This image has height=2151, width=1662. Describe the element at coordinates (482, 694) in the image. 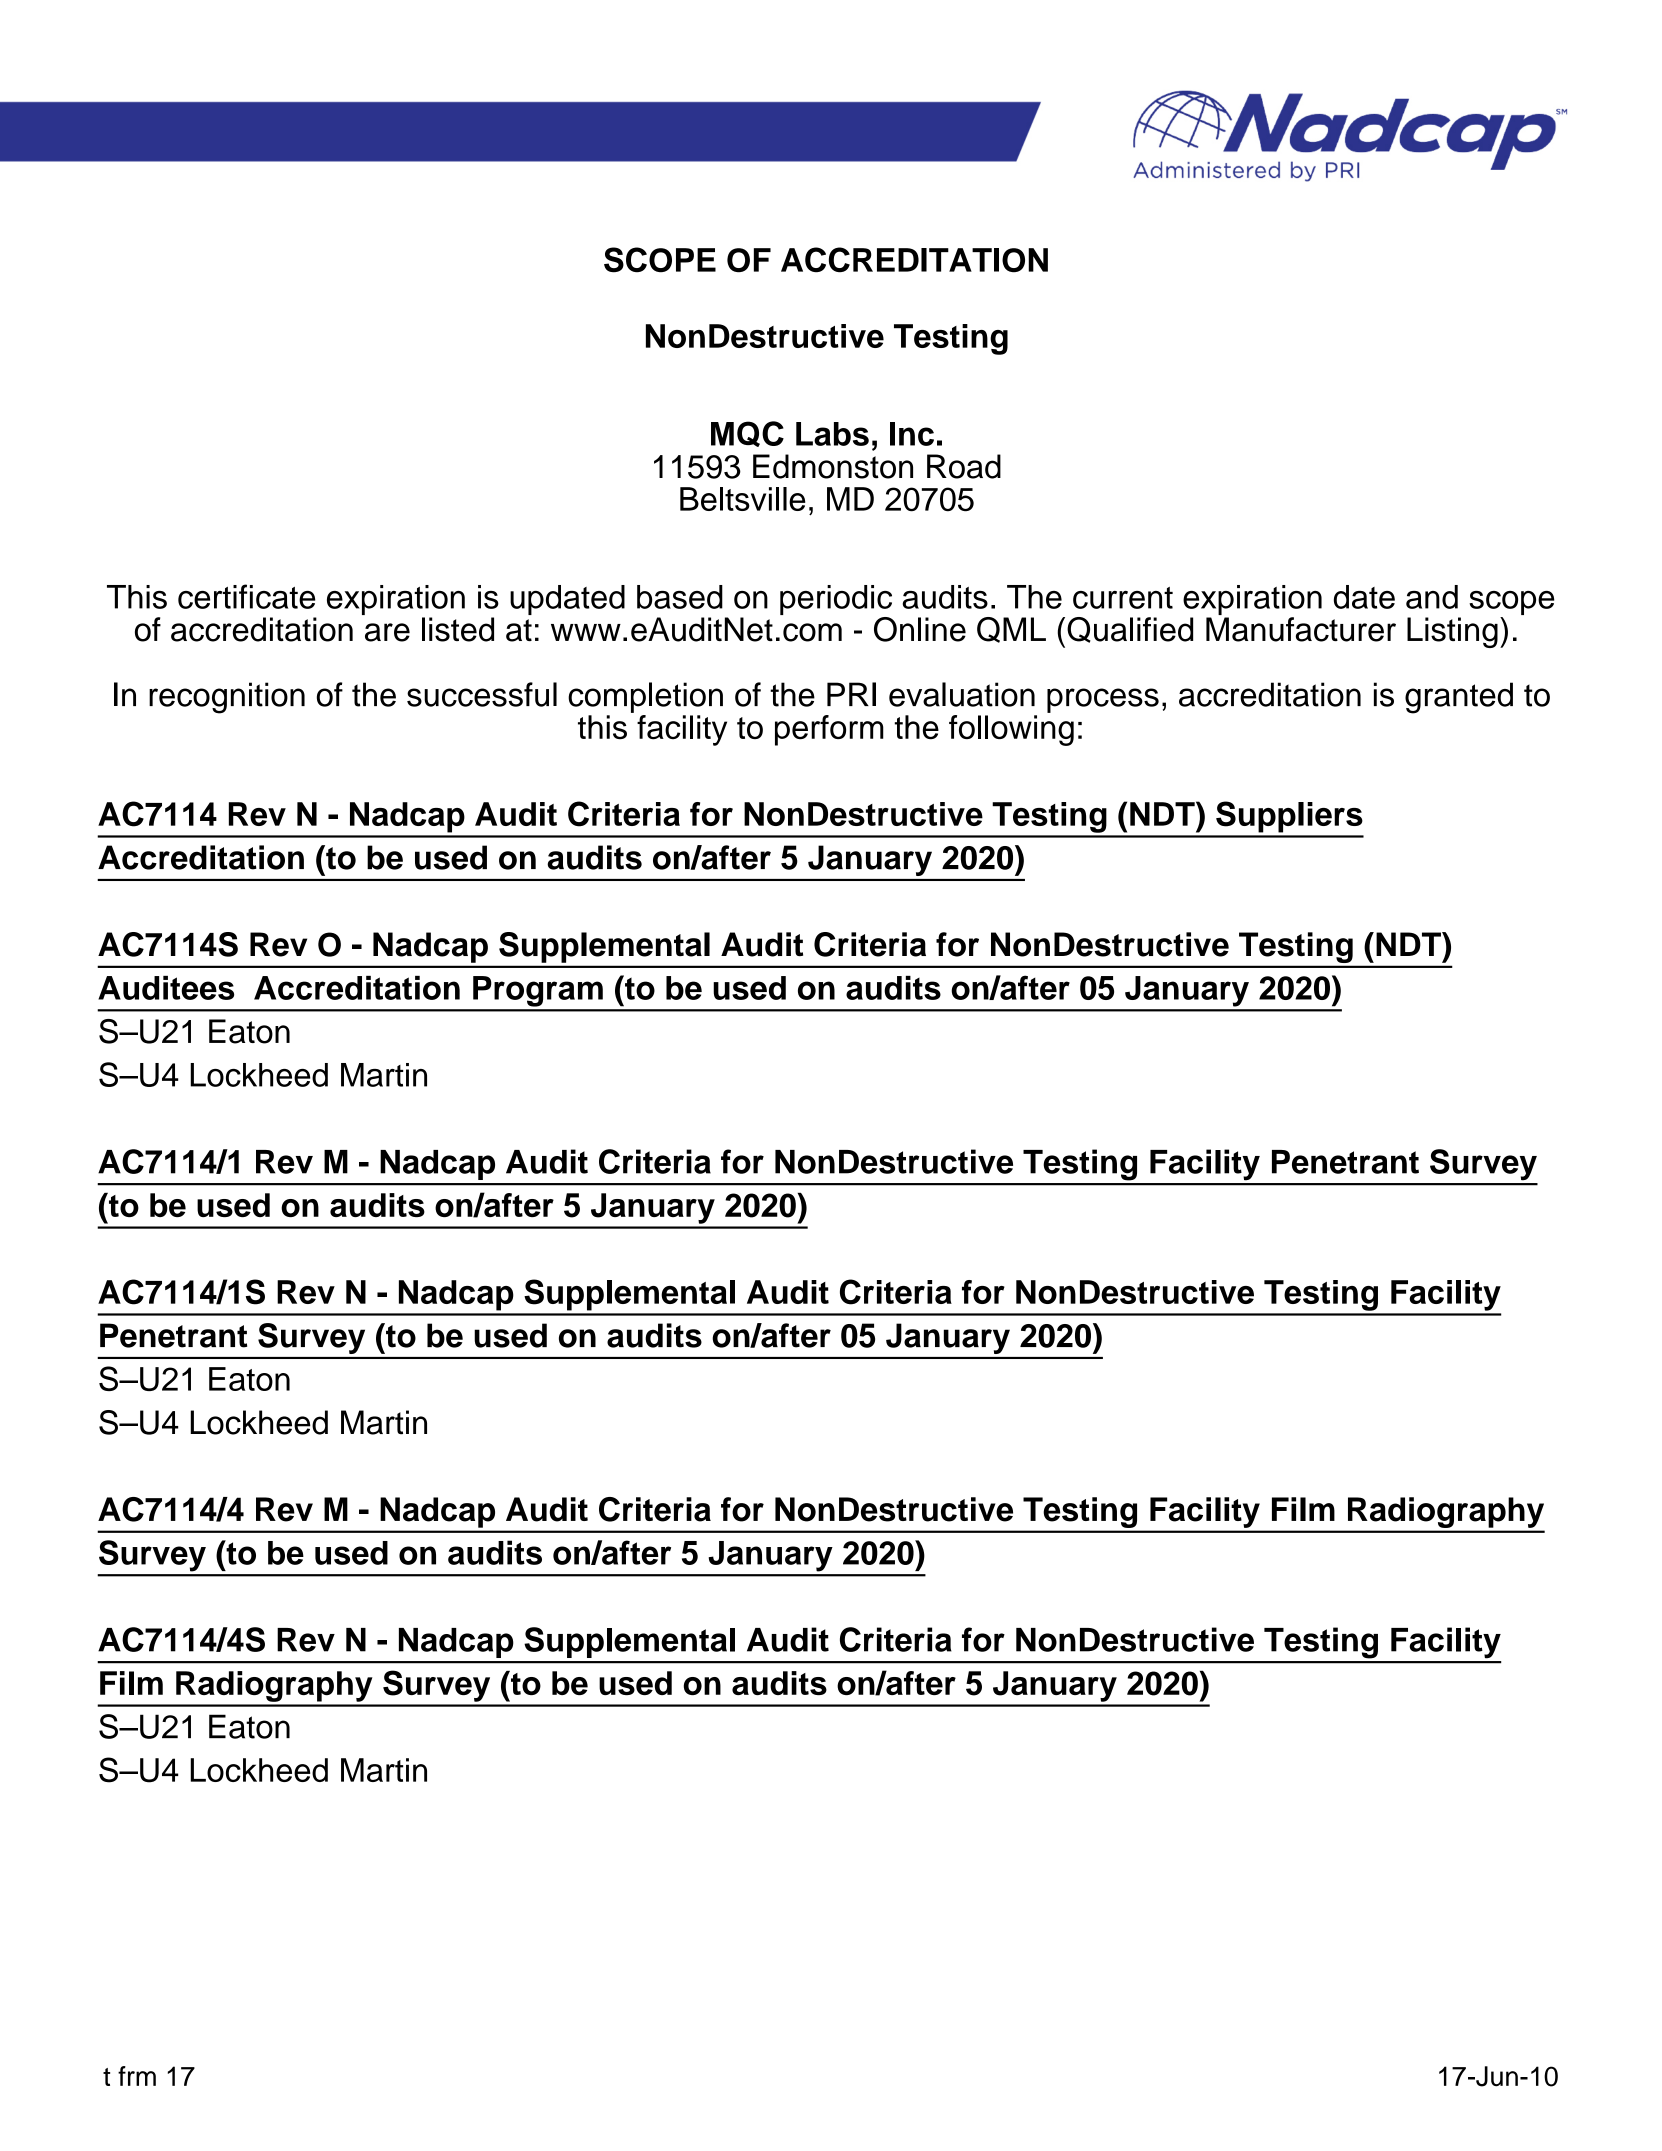

I see `successful` at that location.
